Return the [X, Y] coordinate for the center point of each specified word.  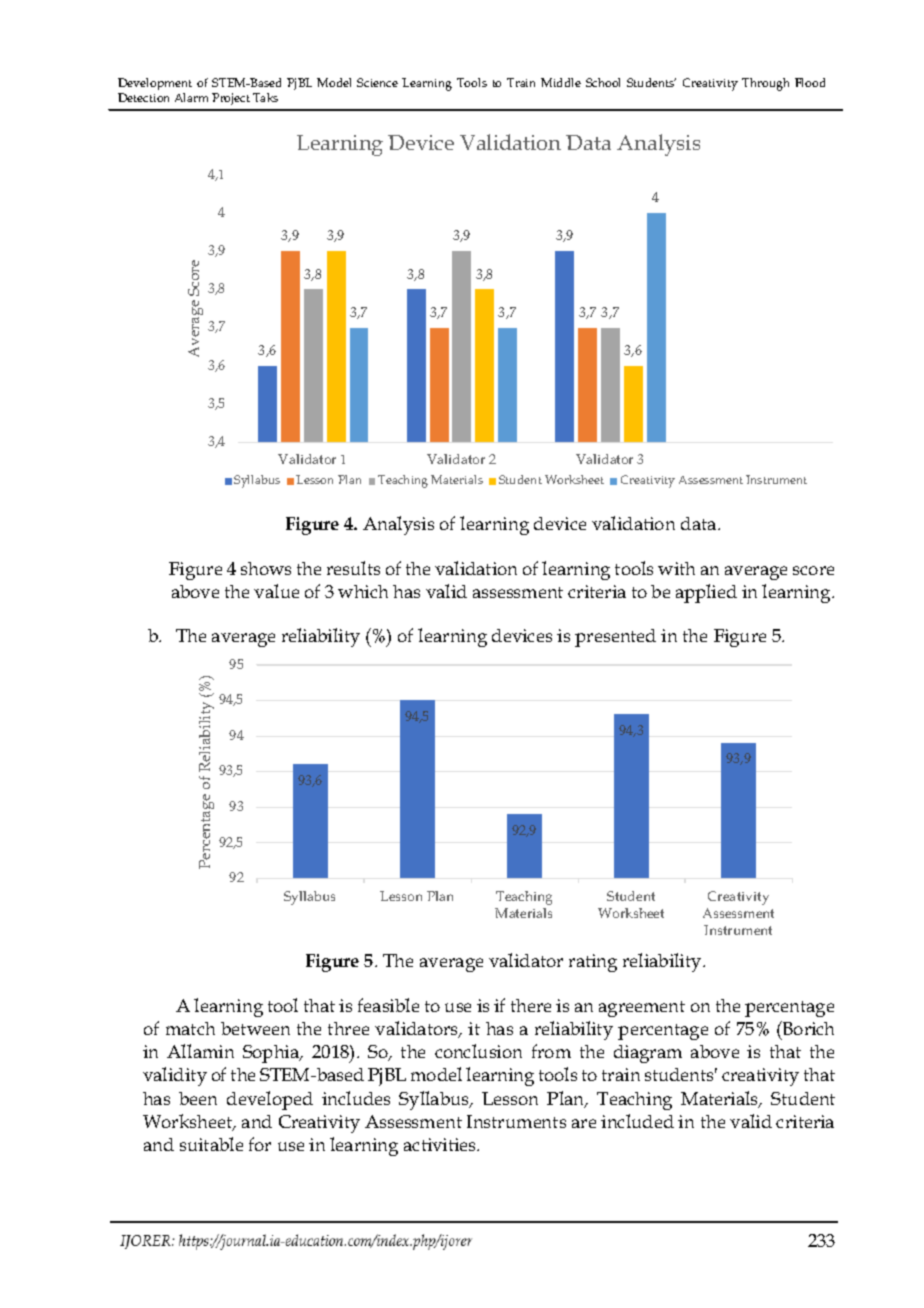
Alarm [191, 97]
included [637, 1121]
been [198, 1098]
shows [266, 568]
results [353, 568]
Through [765, 84]
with [676, 568]
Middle [561, 82]
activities [441, 1144]
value [276, 591]
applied [706, 593]
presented [615, 638]
